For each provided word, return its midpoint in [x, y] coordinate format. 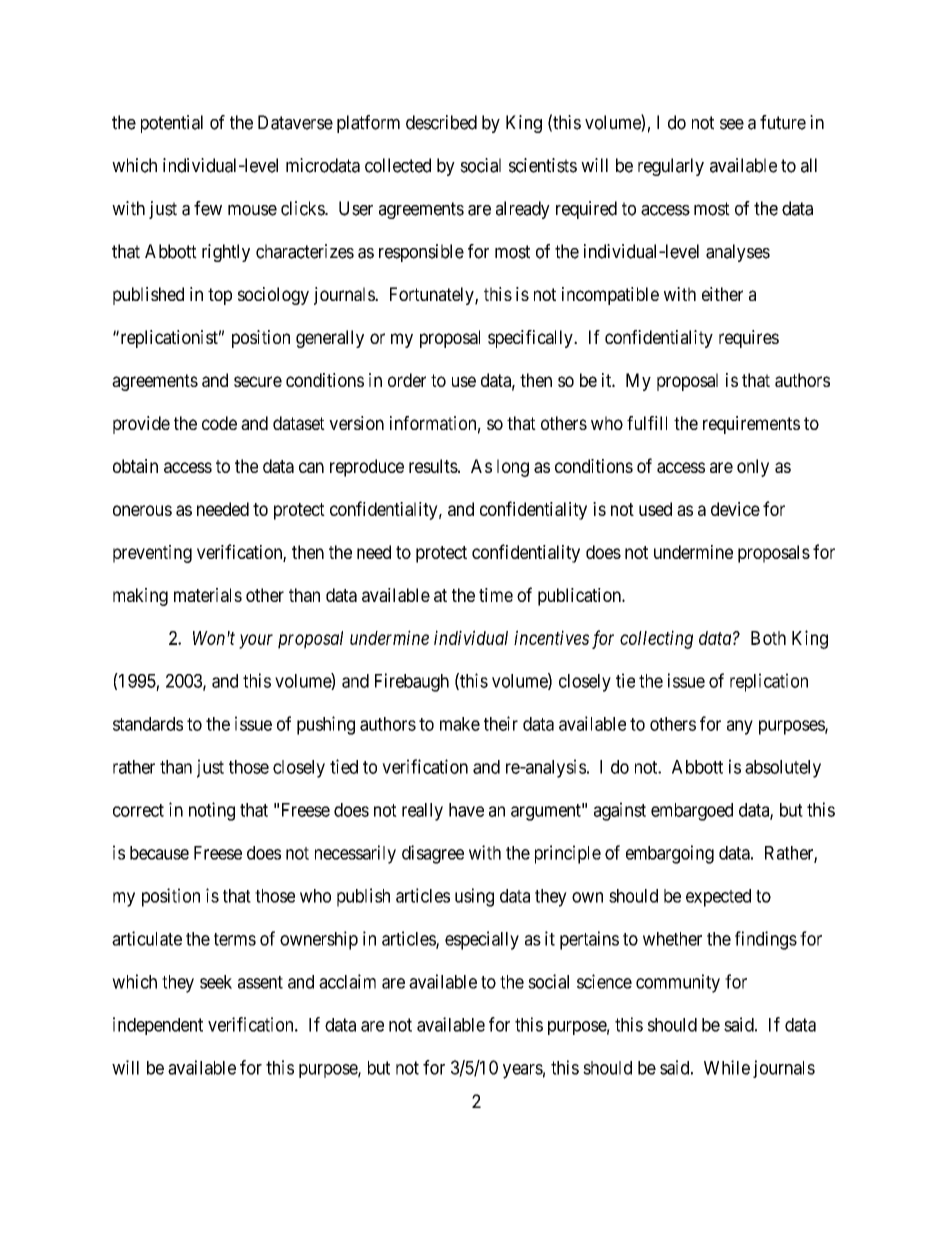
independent [158, 1026]
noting [212, 811]
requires [749, 339]
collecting [656, 639]
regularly [671, 167]
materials [208, 595]
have [466, 810]
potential [172, 124]
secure [258, 381]
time [496, 595]
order [407, 380]
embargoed [692, 812]
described [441, 122]
